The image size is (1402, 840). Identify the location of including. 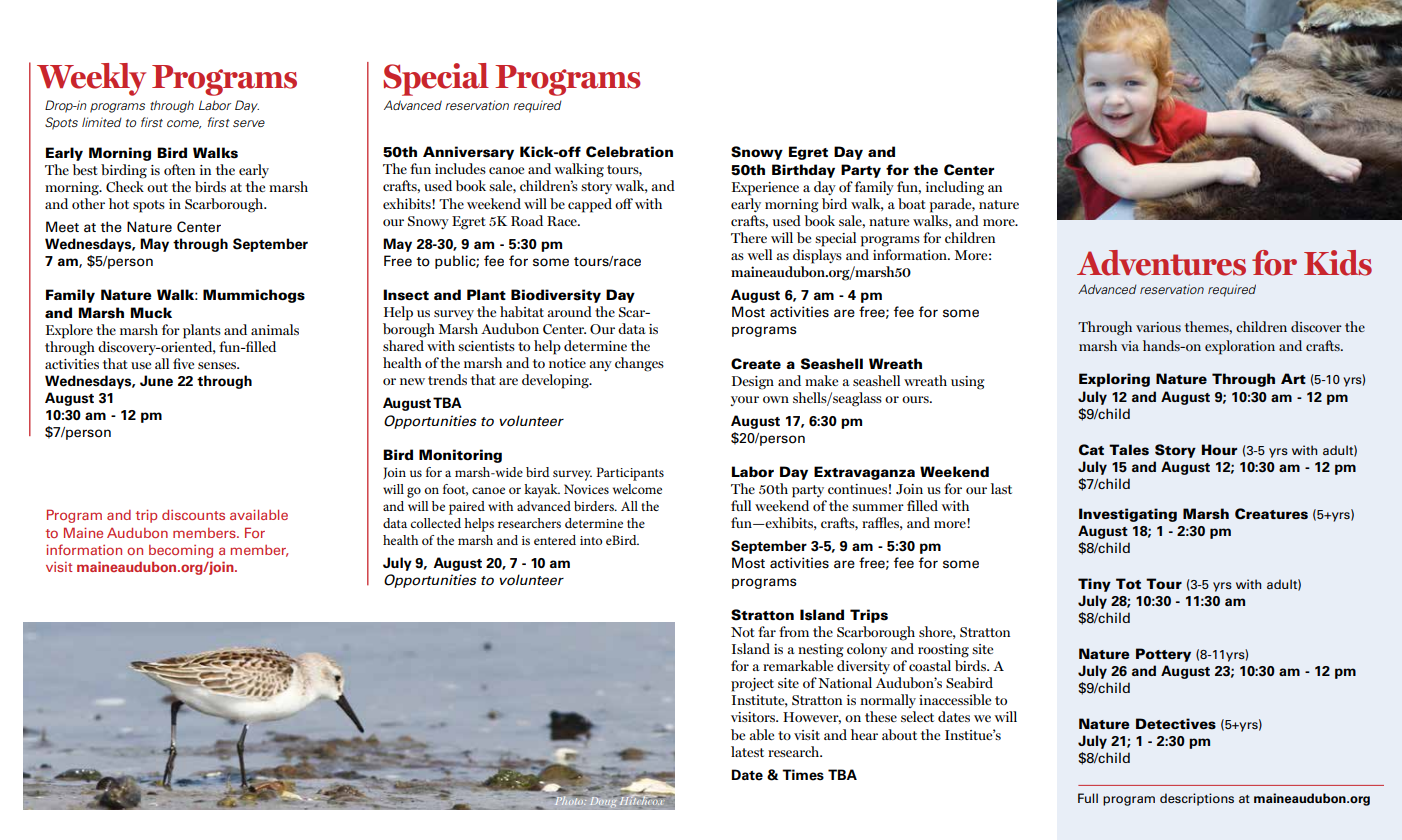
(955, 188).
